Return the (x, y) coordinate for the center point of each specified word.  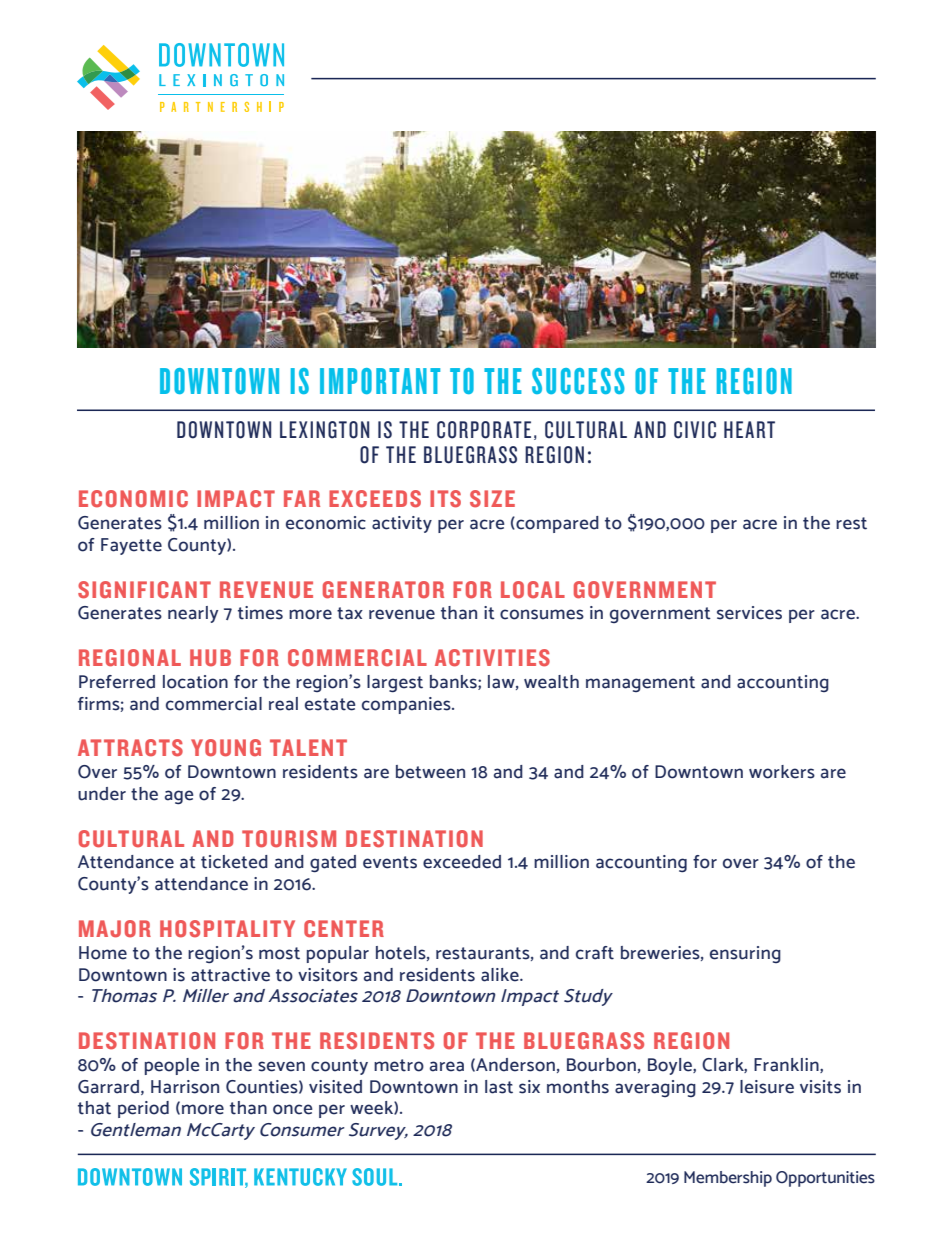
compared (556, 524)
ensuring (745, 954)
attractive (230, 975)
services (749, 613)
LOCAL (533, 590)
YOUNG (226, 748)
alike (501, 975)
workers (782, 772)
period (143, 1109)
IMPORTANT (380, 381)
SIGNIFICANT (144, 590)
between (430, 772)
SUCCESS (578, 381)
